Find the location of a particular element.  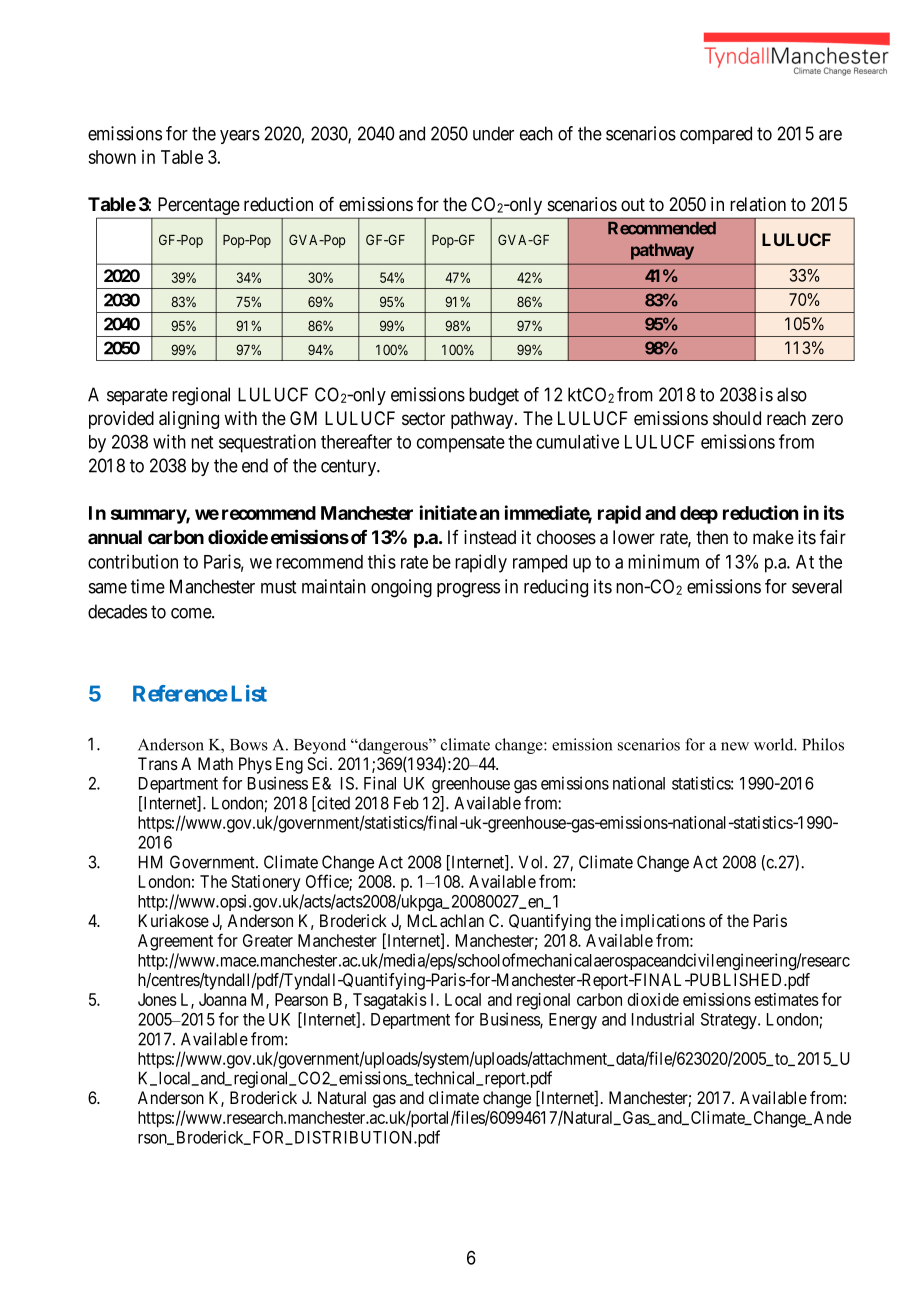

Joanna is located at coordinates (222, 999).
